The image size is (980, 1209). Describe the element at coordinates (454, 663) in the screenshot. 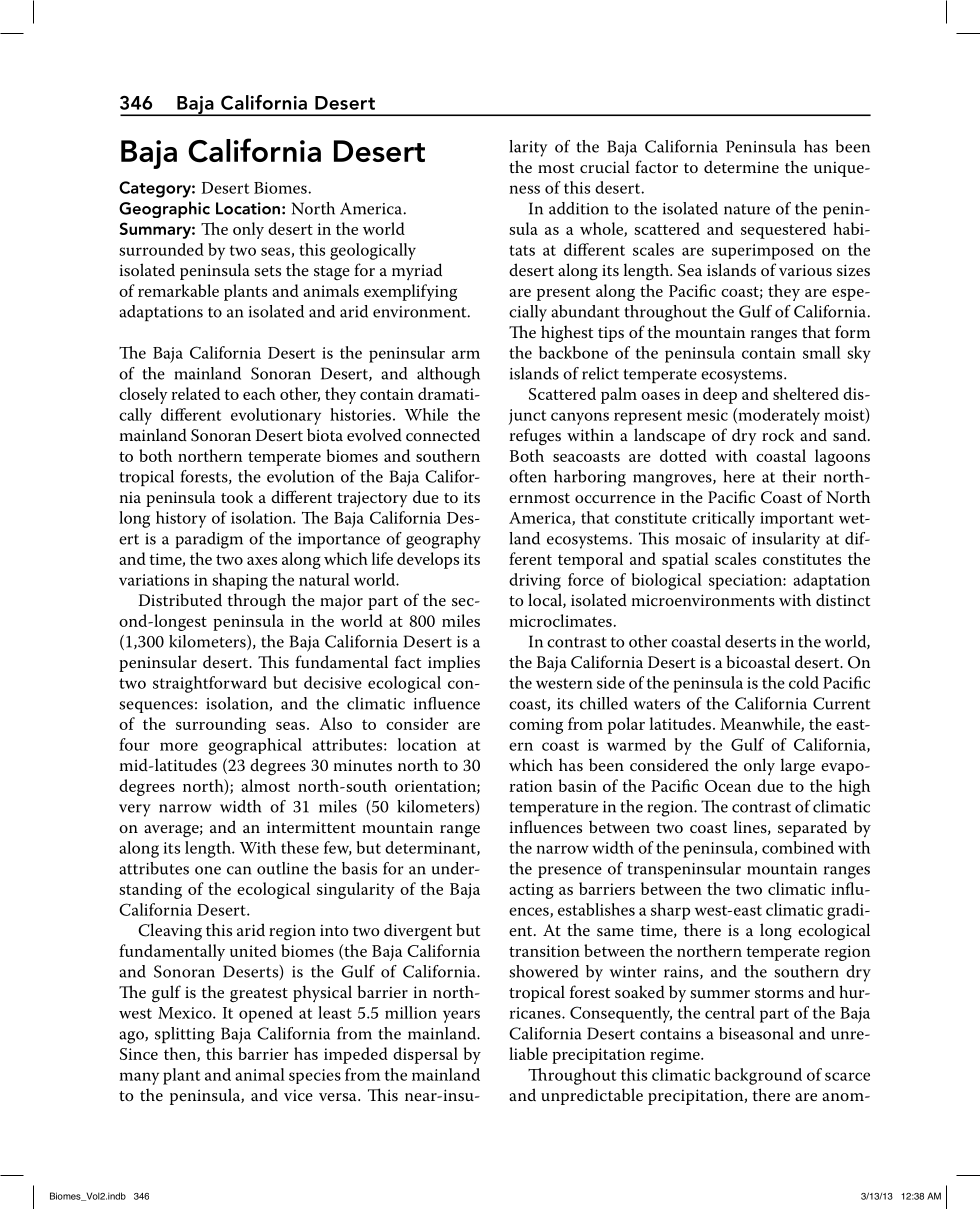

I see `implies` at that location.
